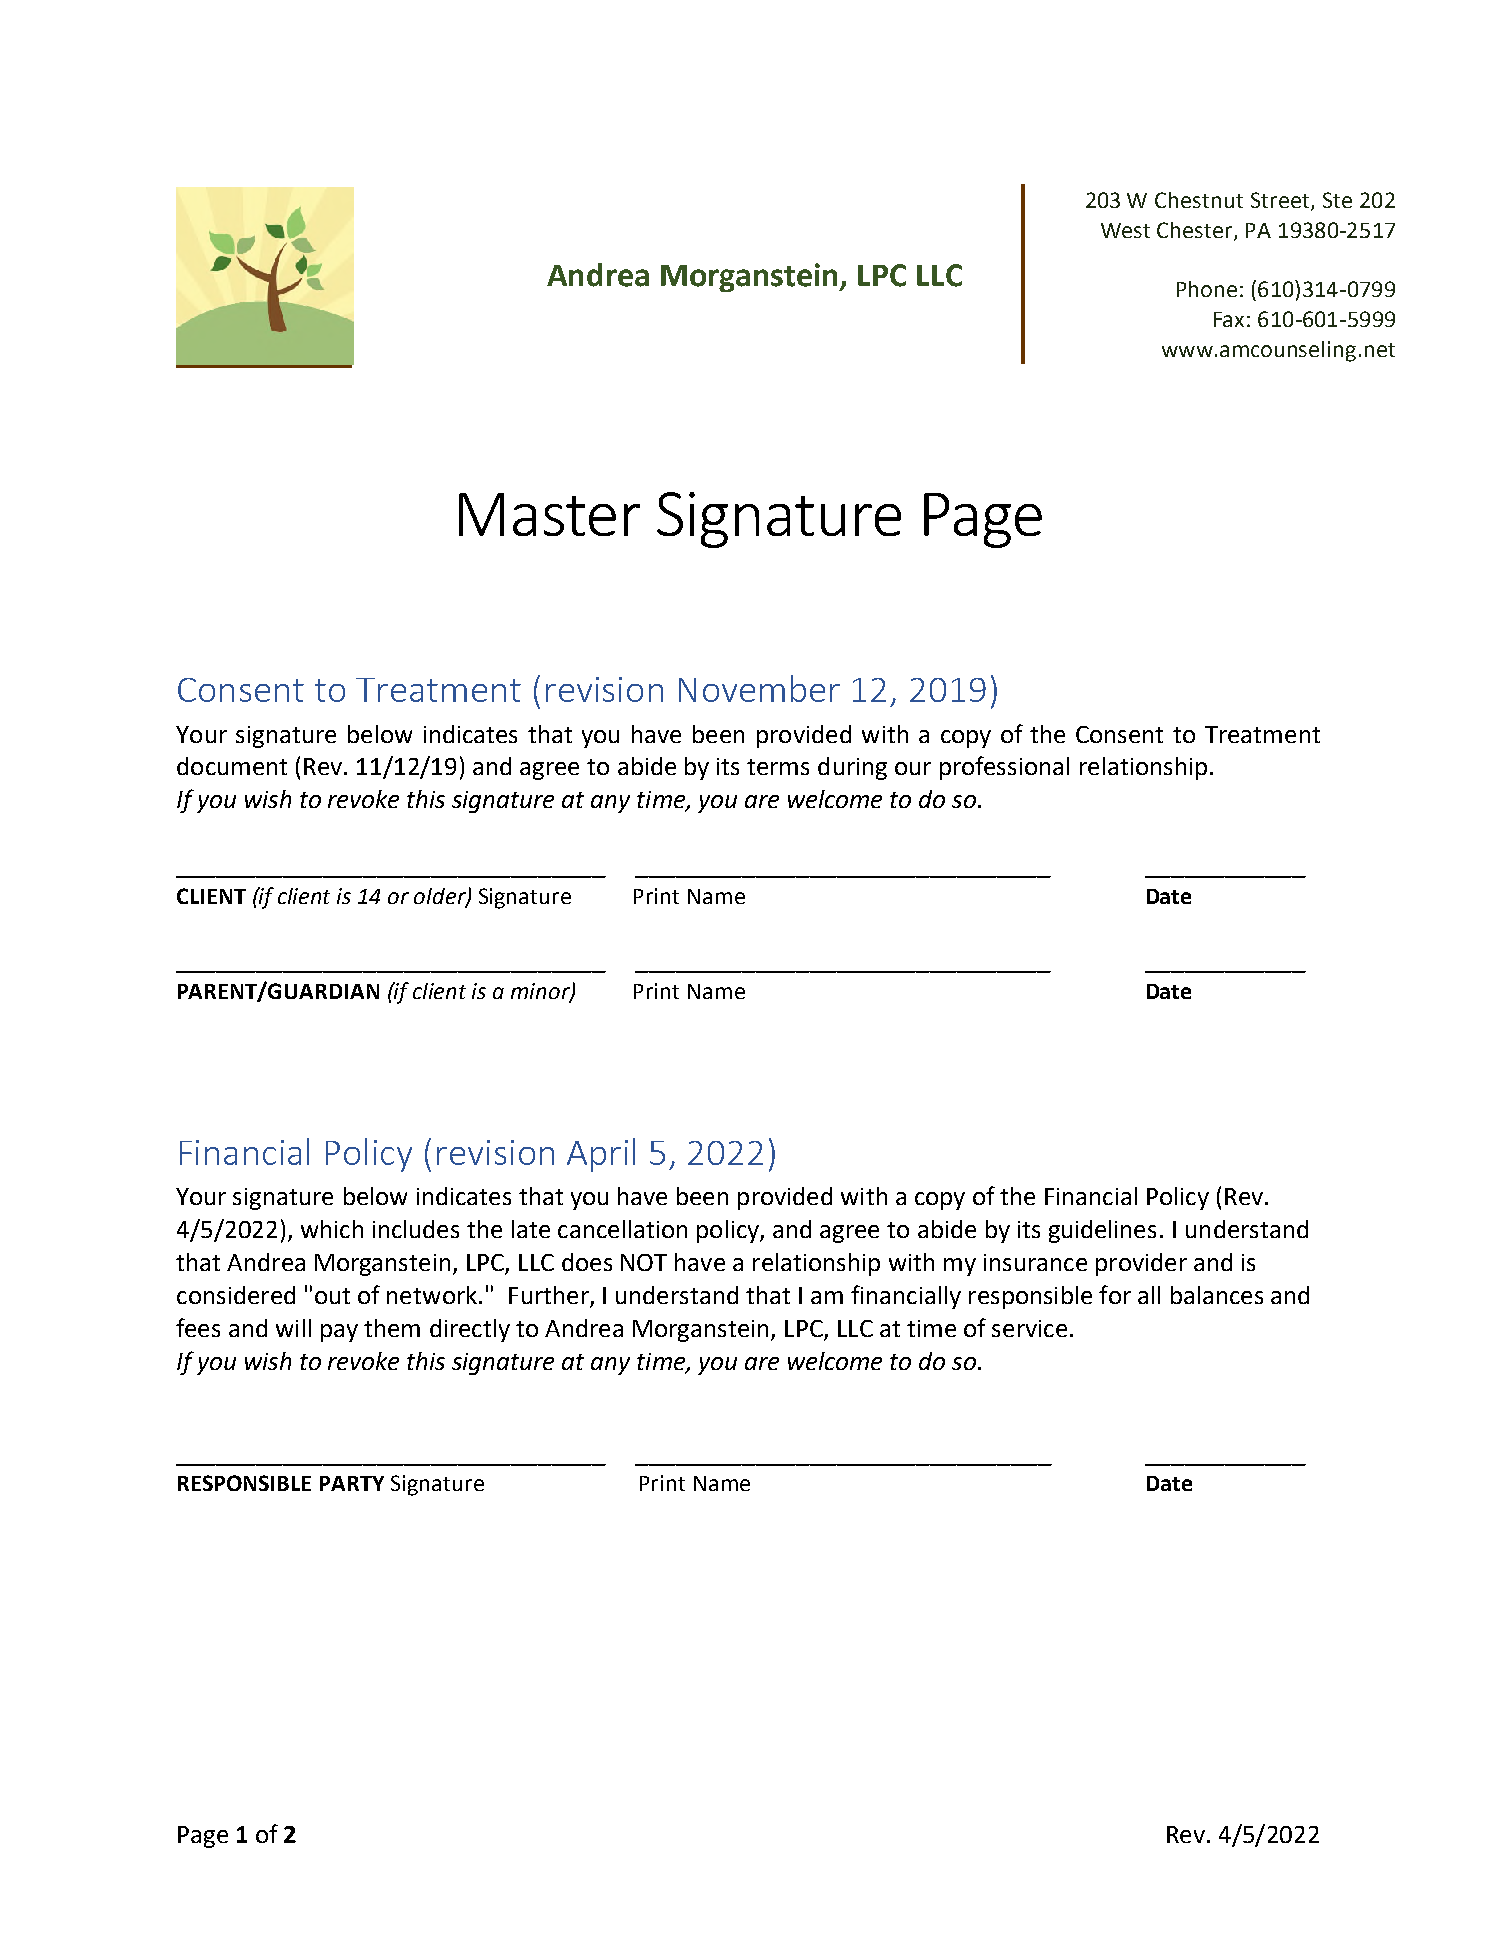  I want to click on Chester, so click(1196, 231).
